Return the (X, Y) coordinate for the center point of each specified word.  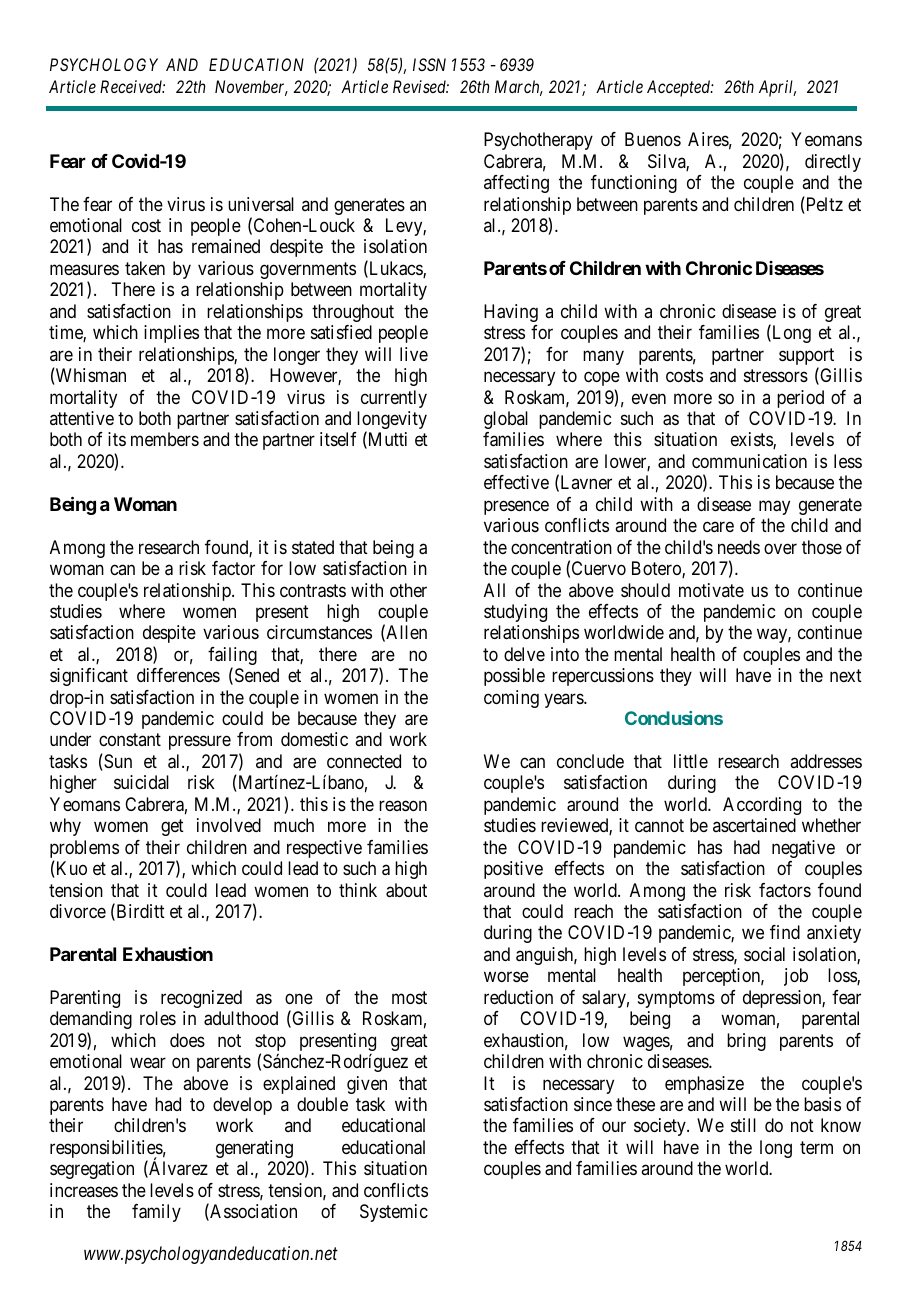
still (743, 1125)
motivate (711, 590)
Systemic (394, 1213)
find (785, 932)
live (414, 354)
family (156, 1213)
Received (132, 86)
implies (171, 334)
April (777, 88)
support (806, 358)
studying (515, 613)
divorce (78, 911)
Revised (421, 86)
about (406, 890)
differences (178, 675)
